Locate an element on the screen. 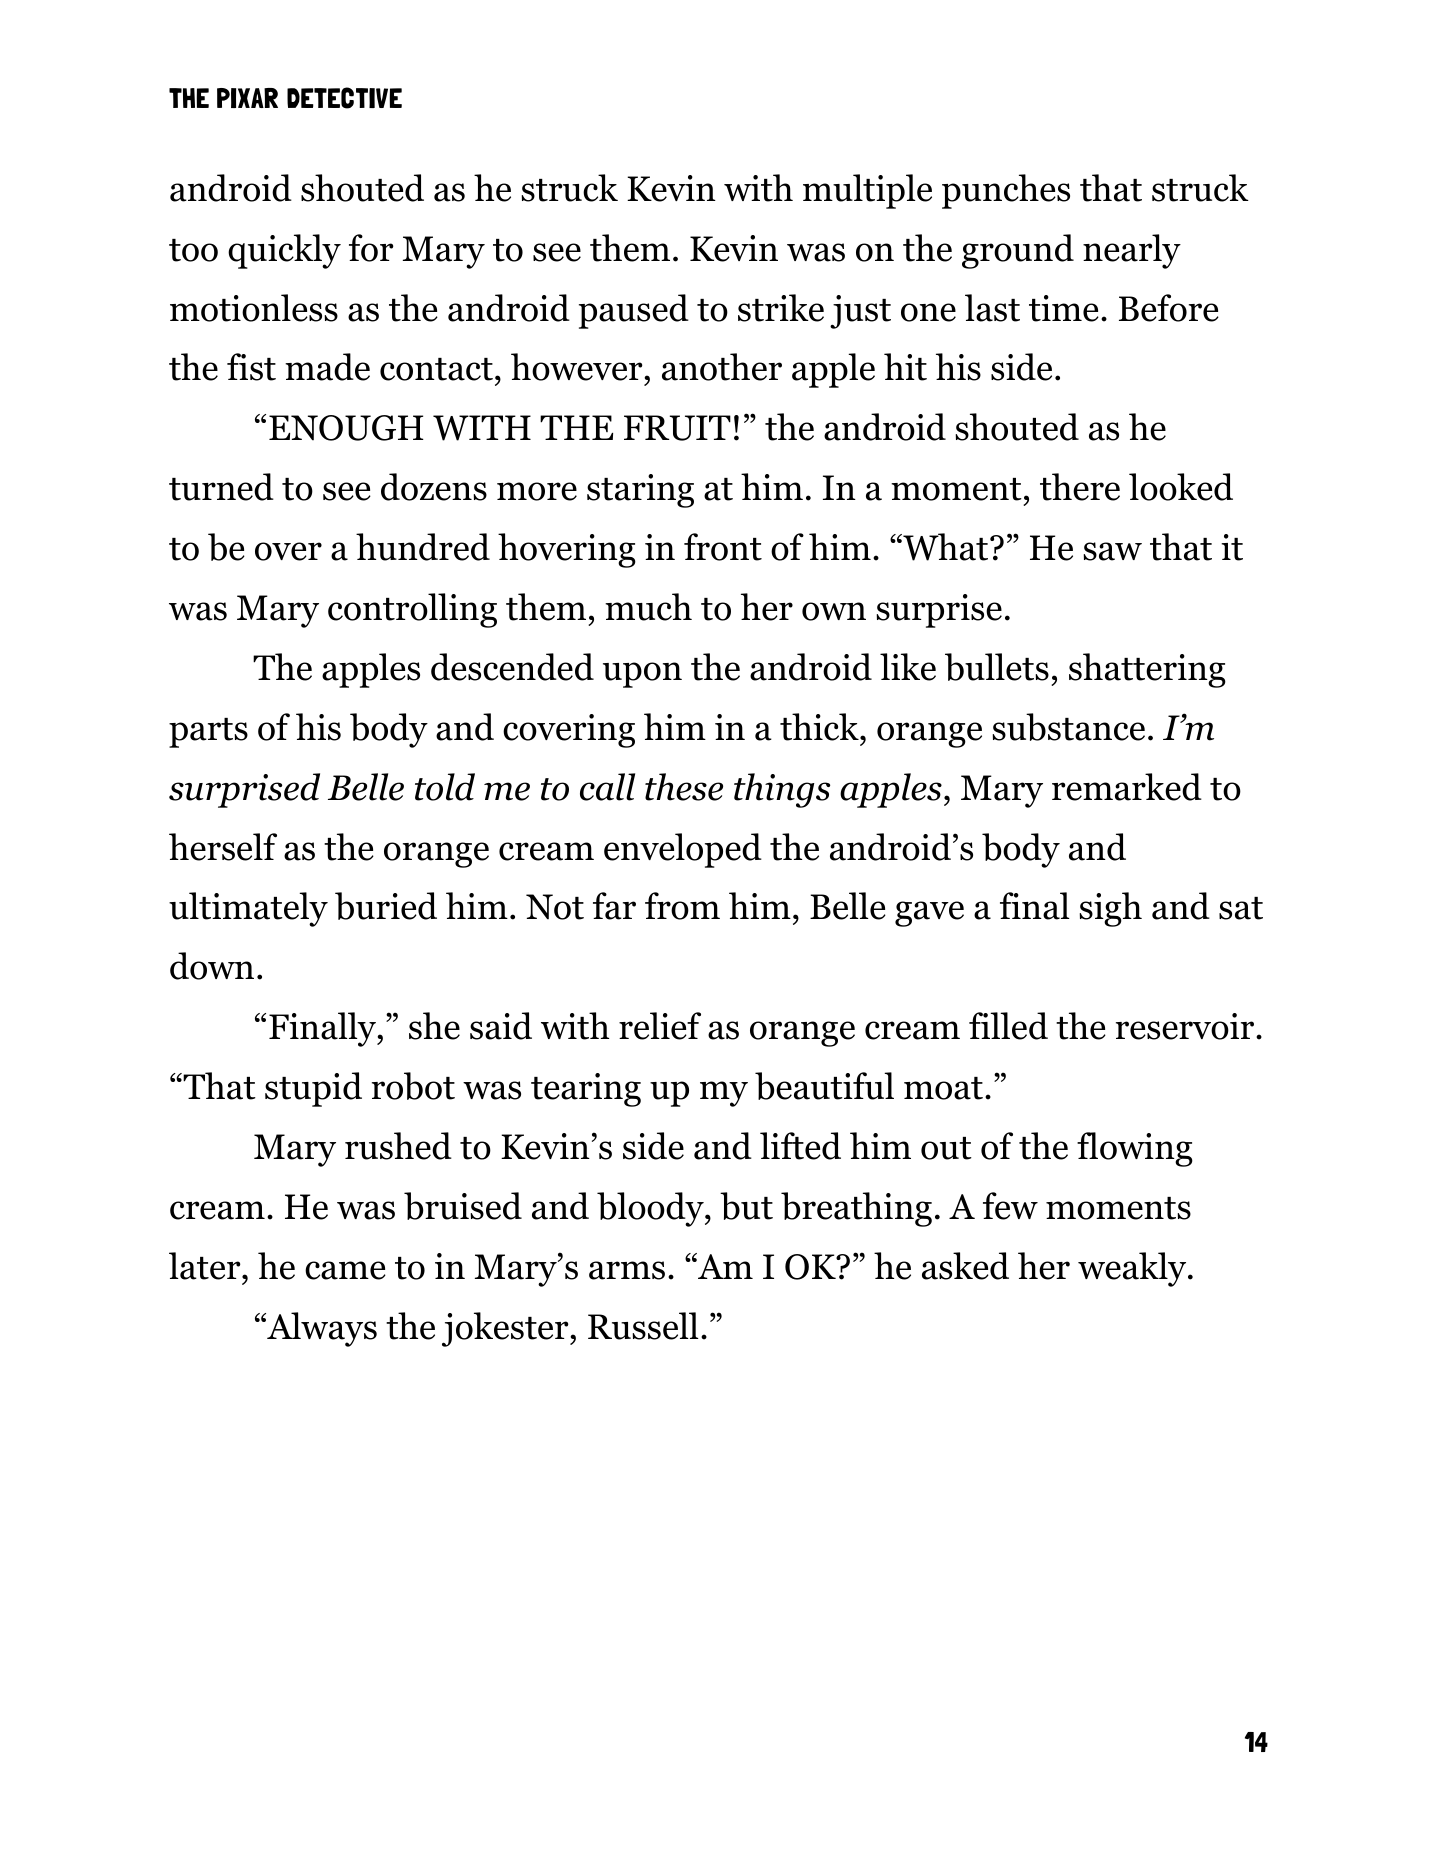 This screenshot has height=1860, width=1437. parts is located at coordinates (208, 733).
